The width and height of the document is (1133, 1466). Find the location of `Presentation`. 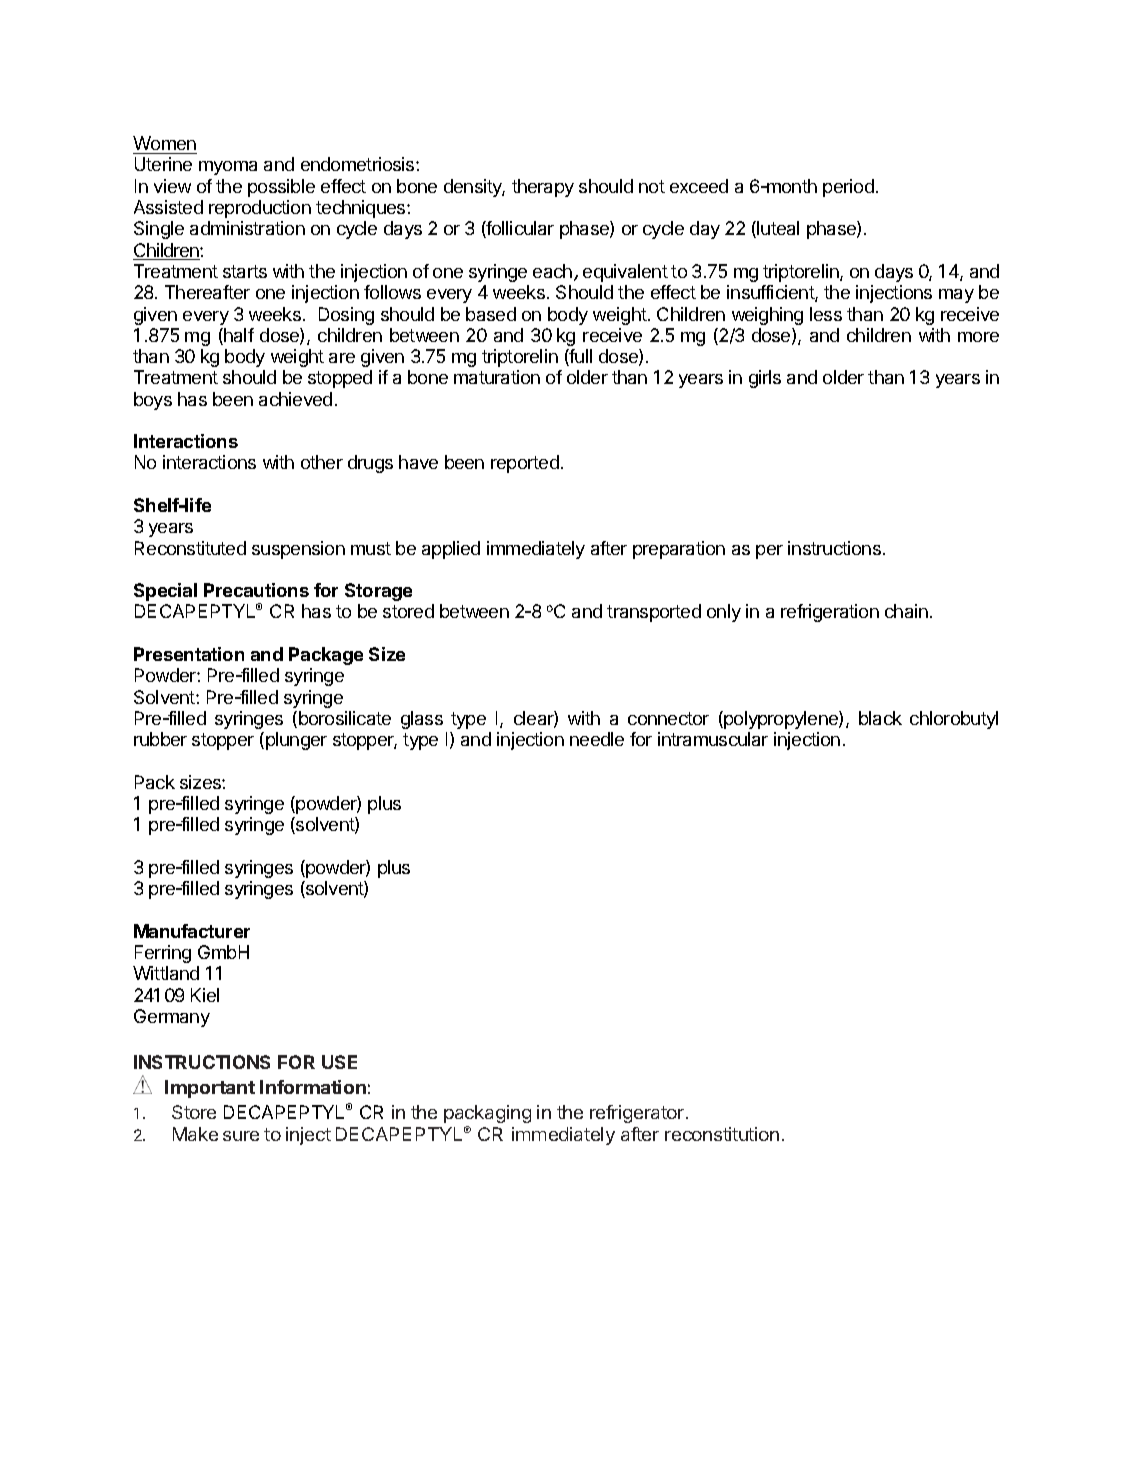

Presentation is located at coordinates (189, 654).
